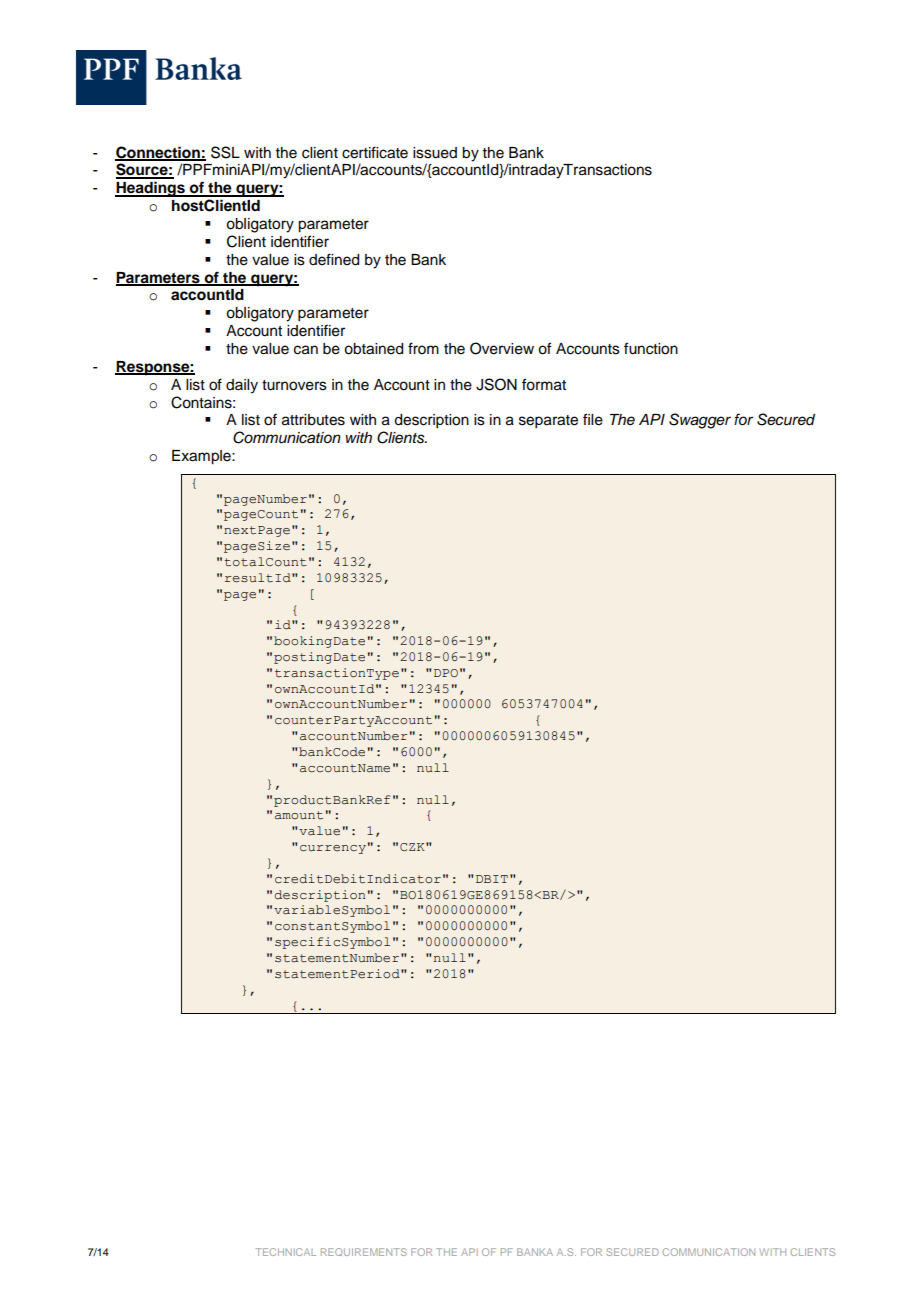  Describe the element at coordinates (446, 673) in the screenshot. I see `DPO` at that location.
